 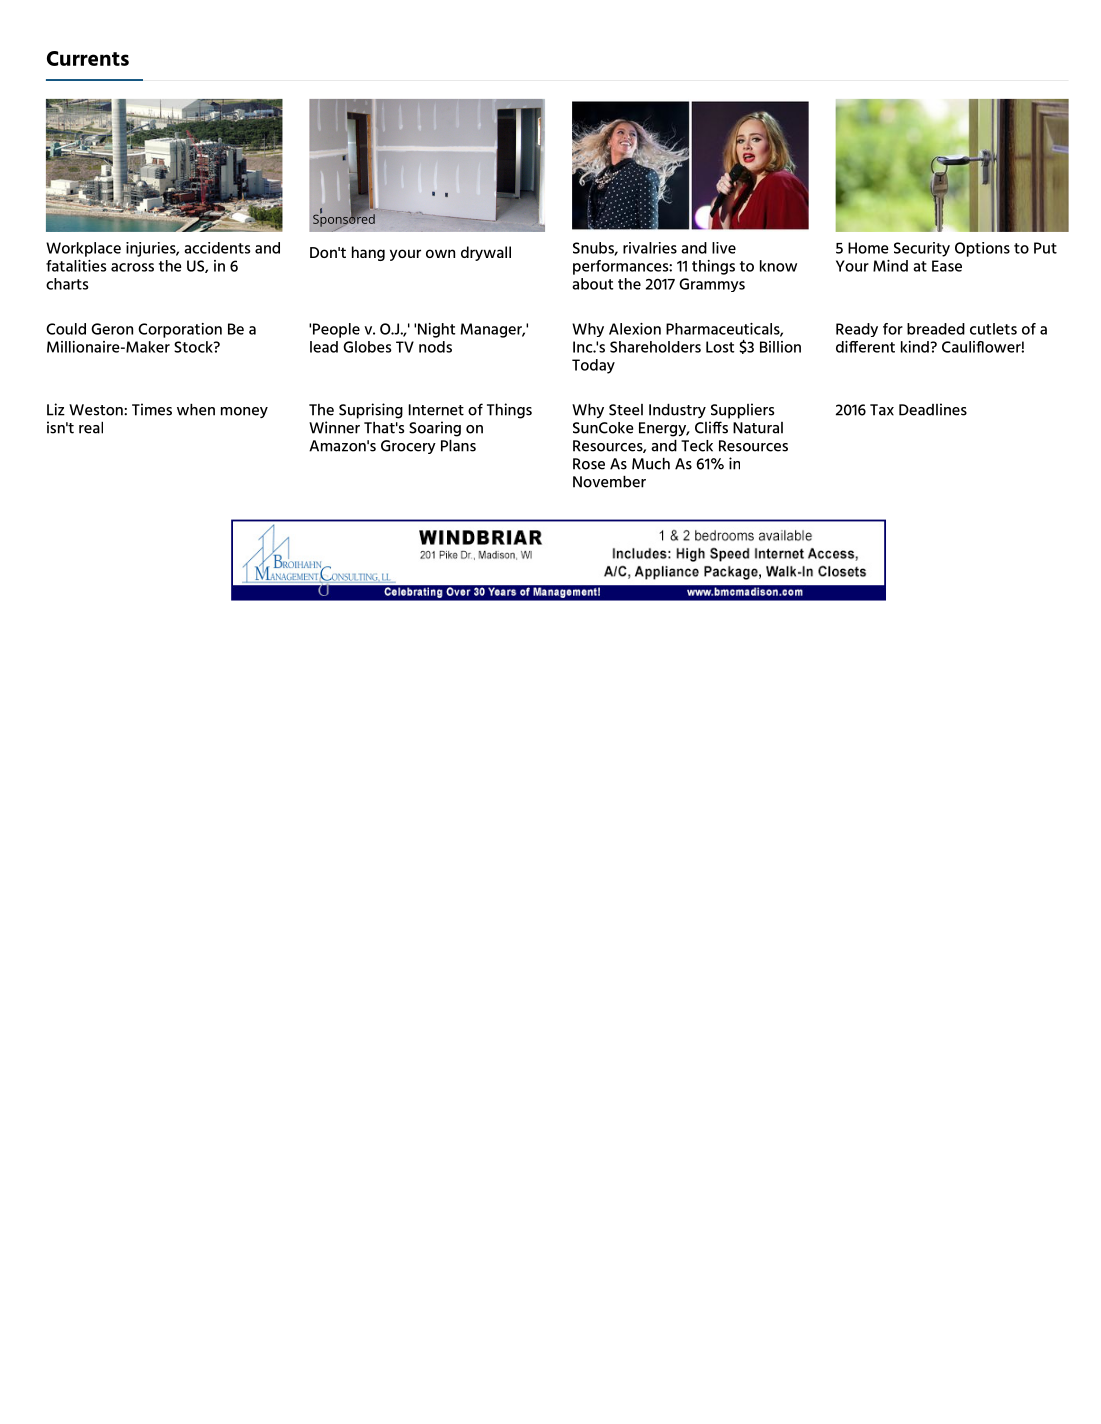 What do you see at coordinates (180, 330) in the screenshot?
I see `Corporation` at bounding box center [180, 330].
